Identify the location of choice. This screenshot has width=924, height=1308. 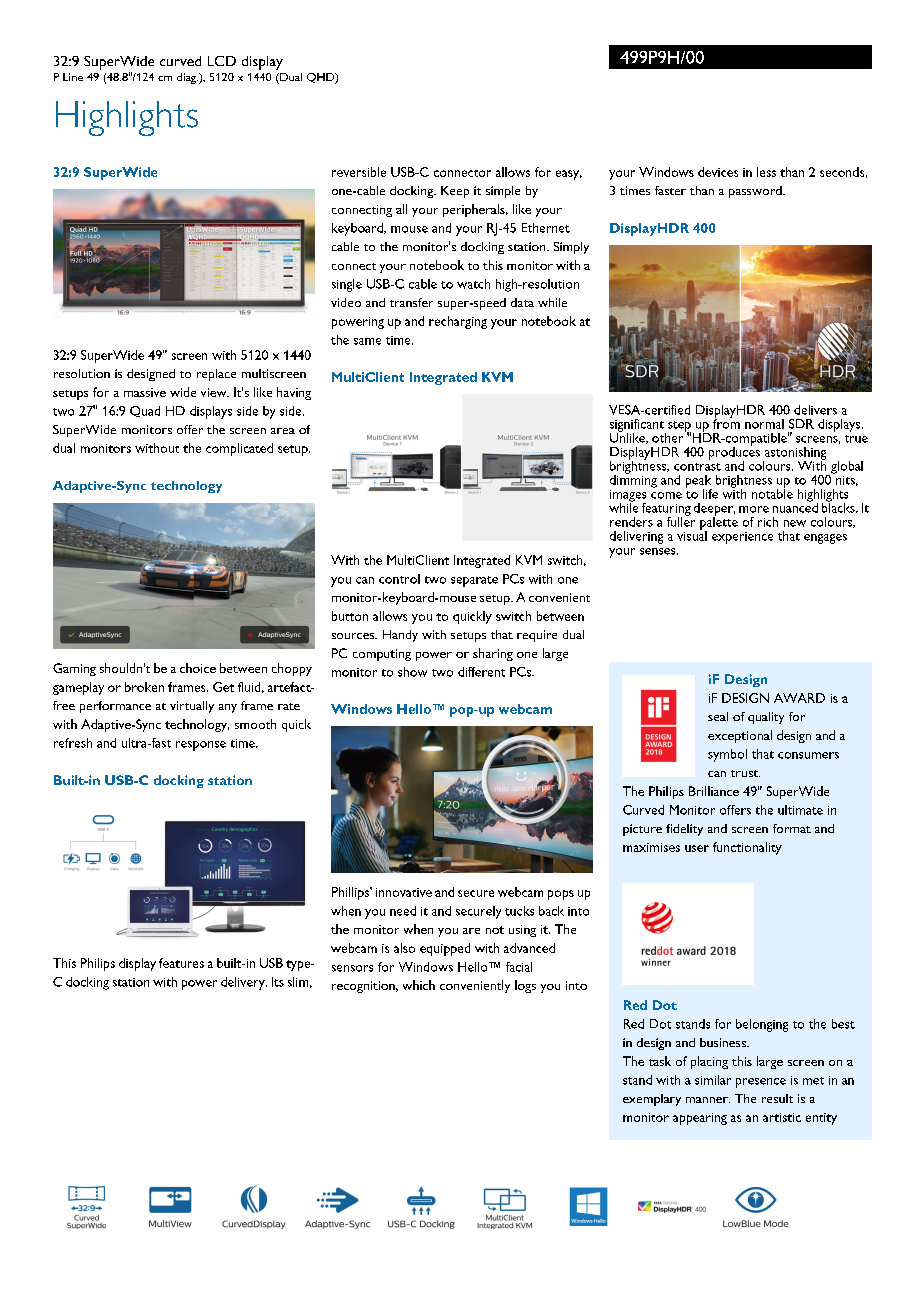
(198, 668).
